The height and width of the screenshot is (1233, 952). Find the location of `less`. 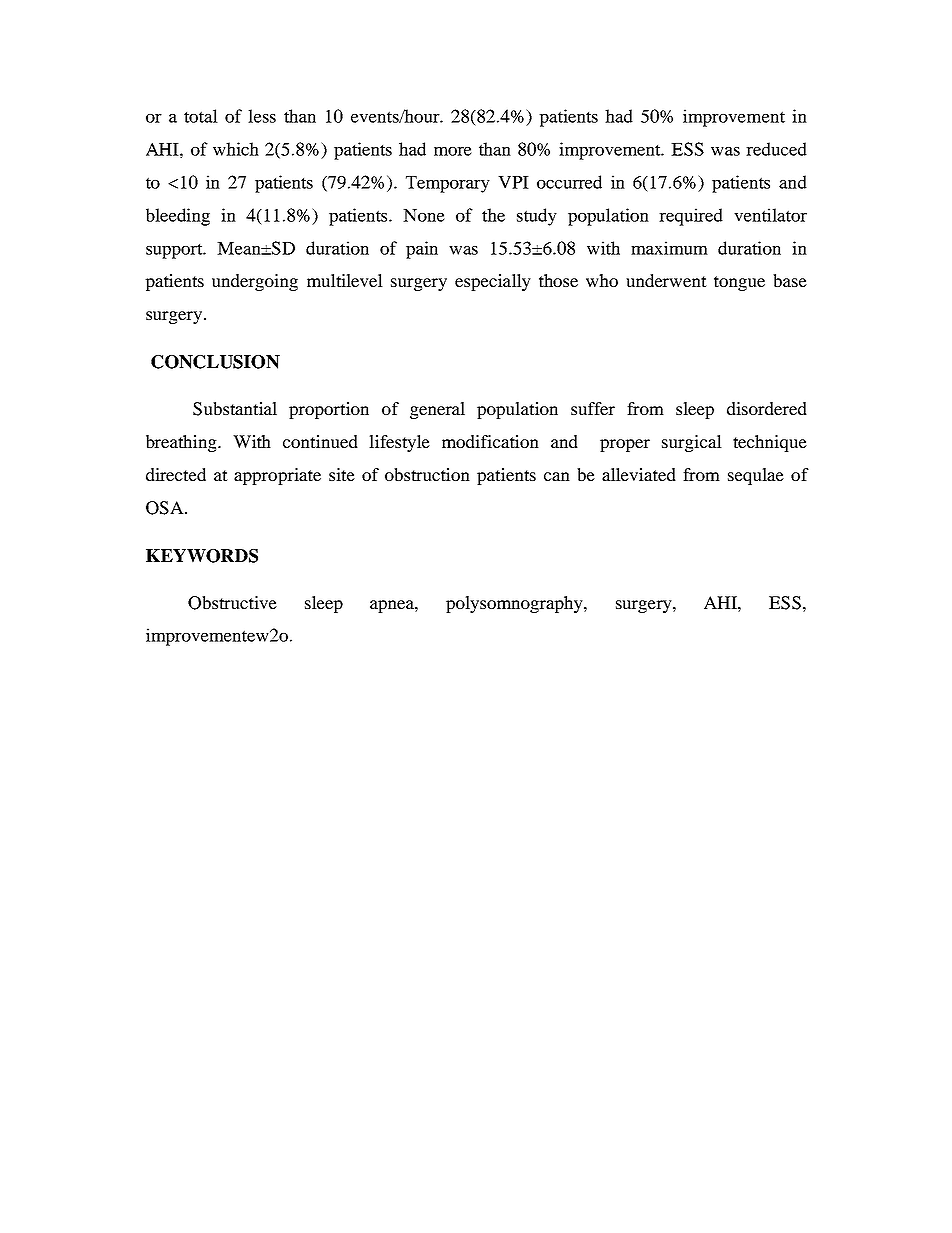

less is located at coordinates (262, 116).
